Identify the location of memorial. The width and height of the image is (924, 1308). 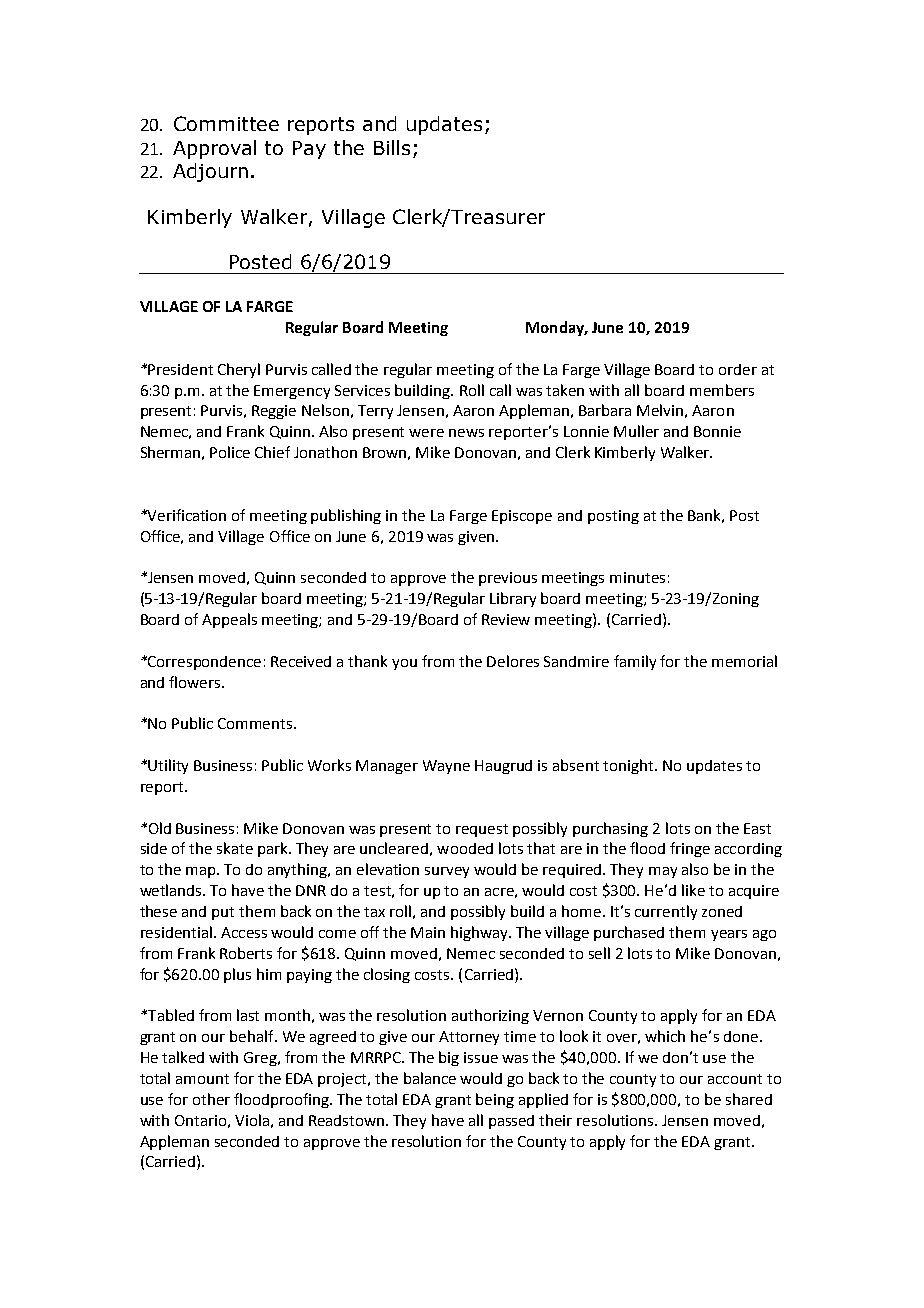
(744, 661).
